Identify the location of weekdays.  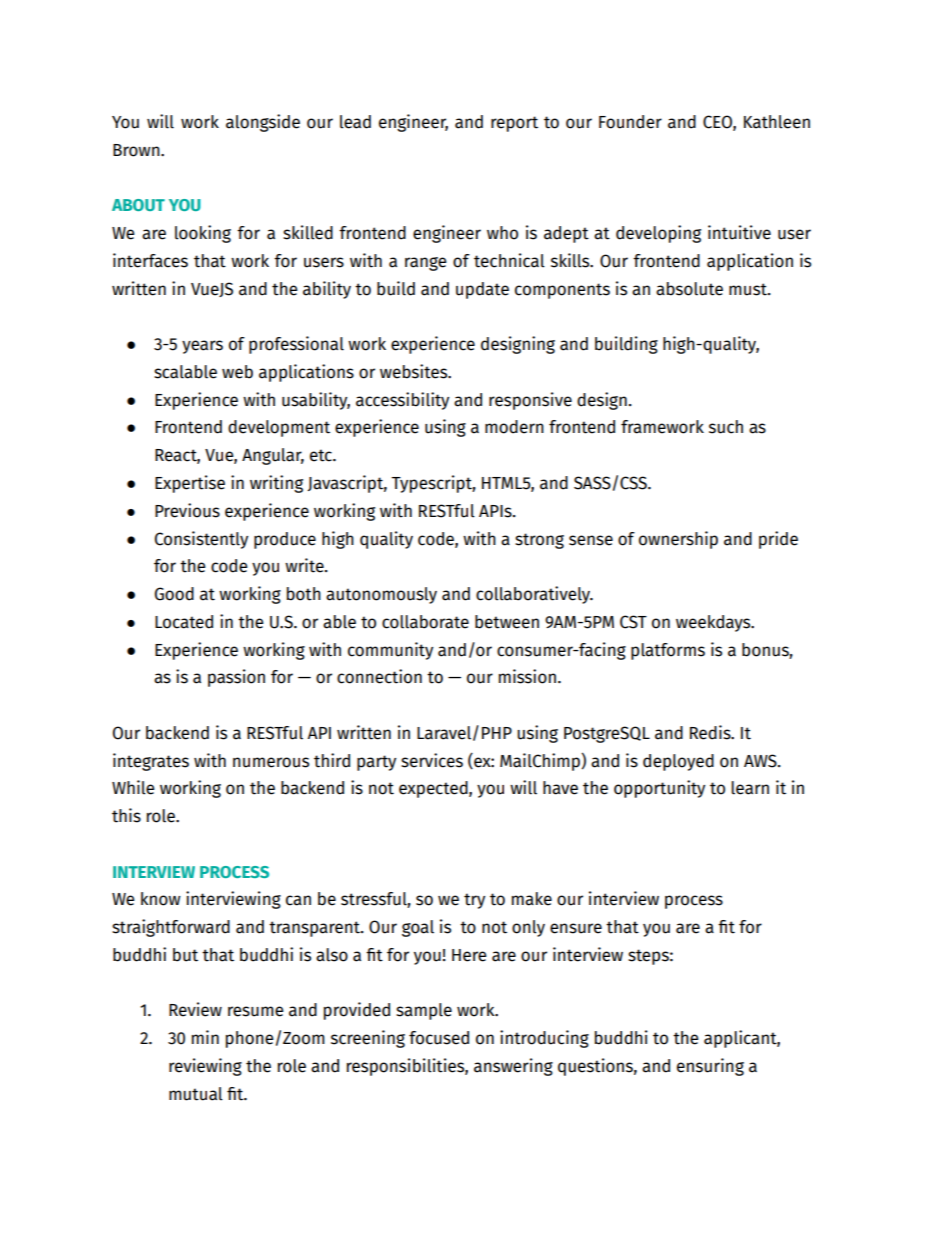
(714, 623).
